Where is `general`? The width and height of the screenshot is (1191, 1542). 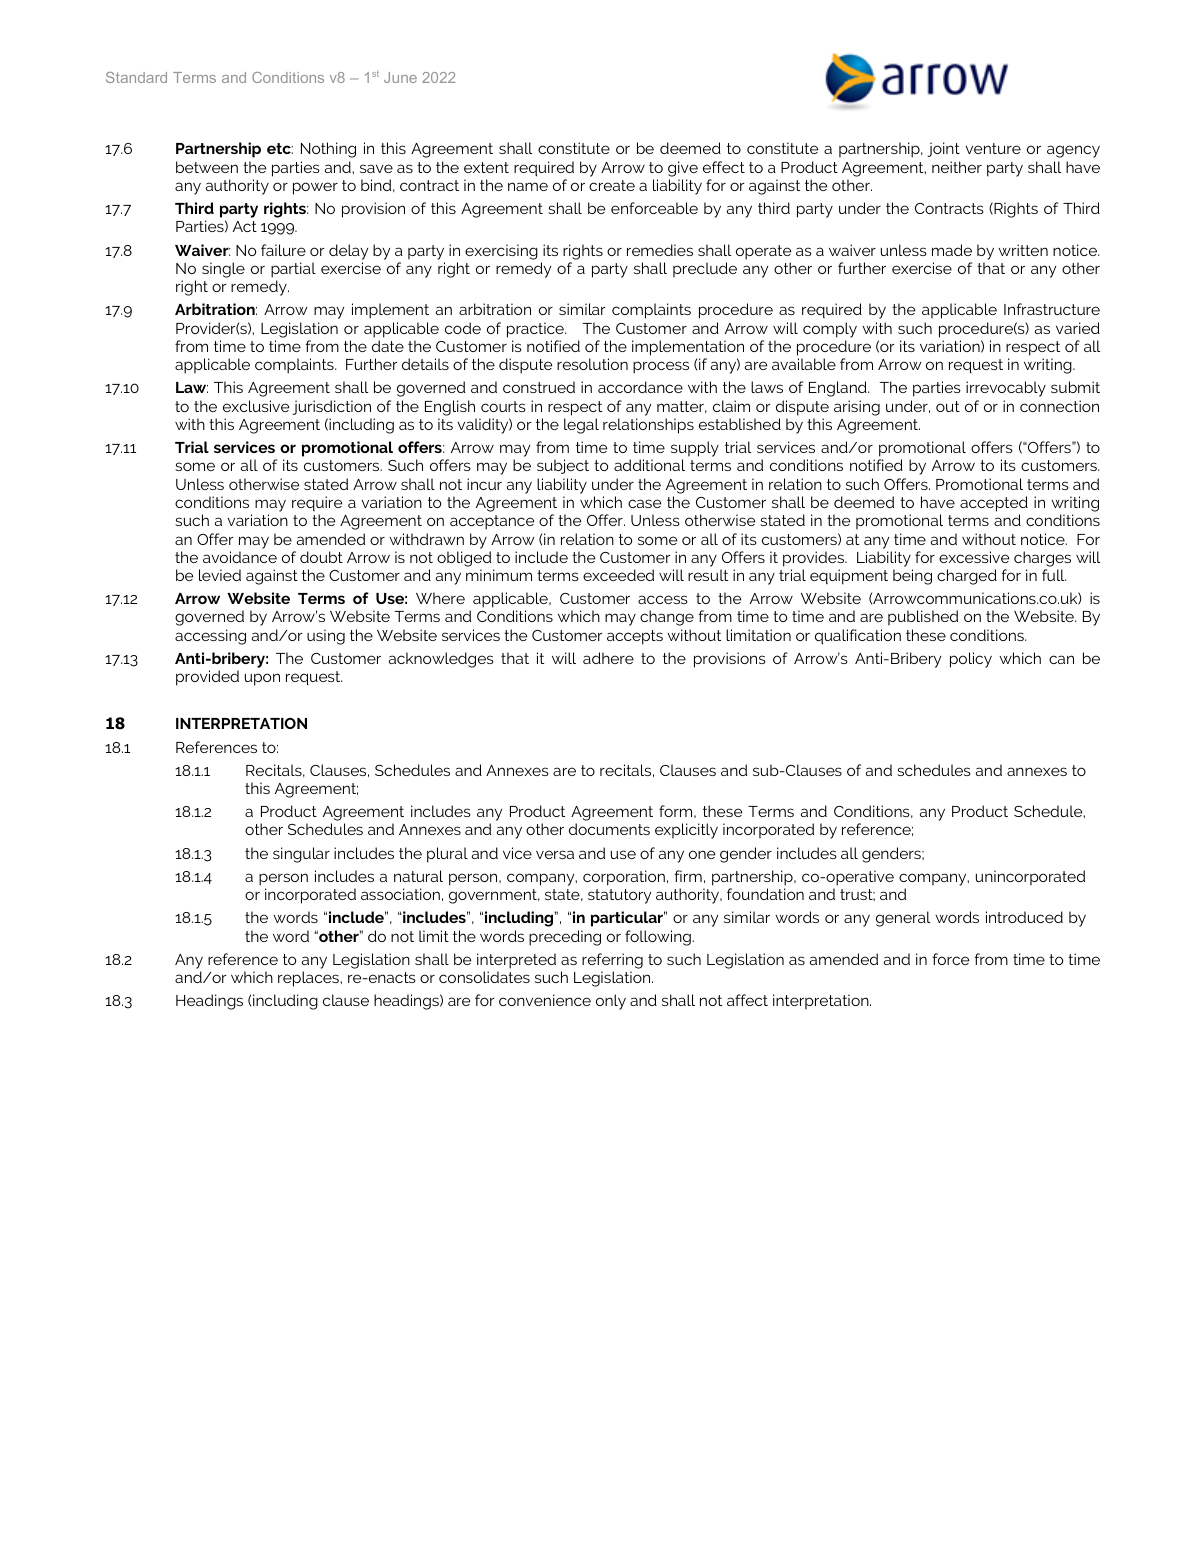
general is located at coordinates (903, 919).
